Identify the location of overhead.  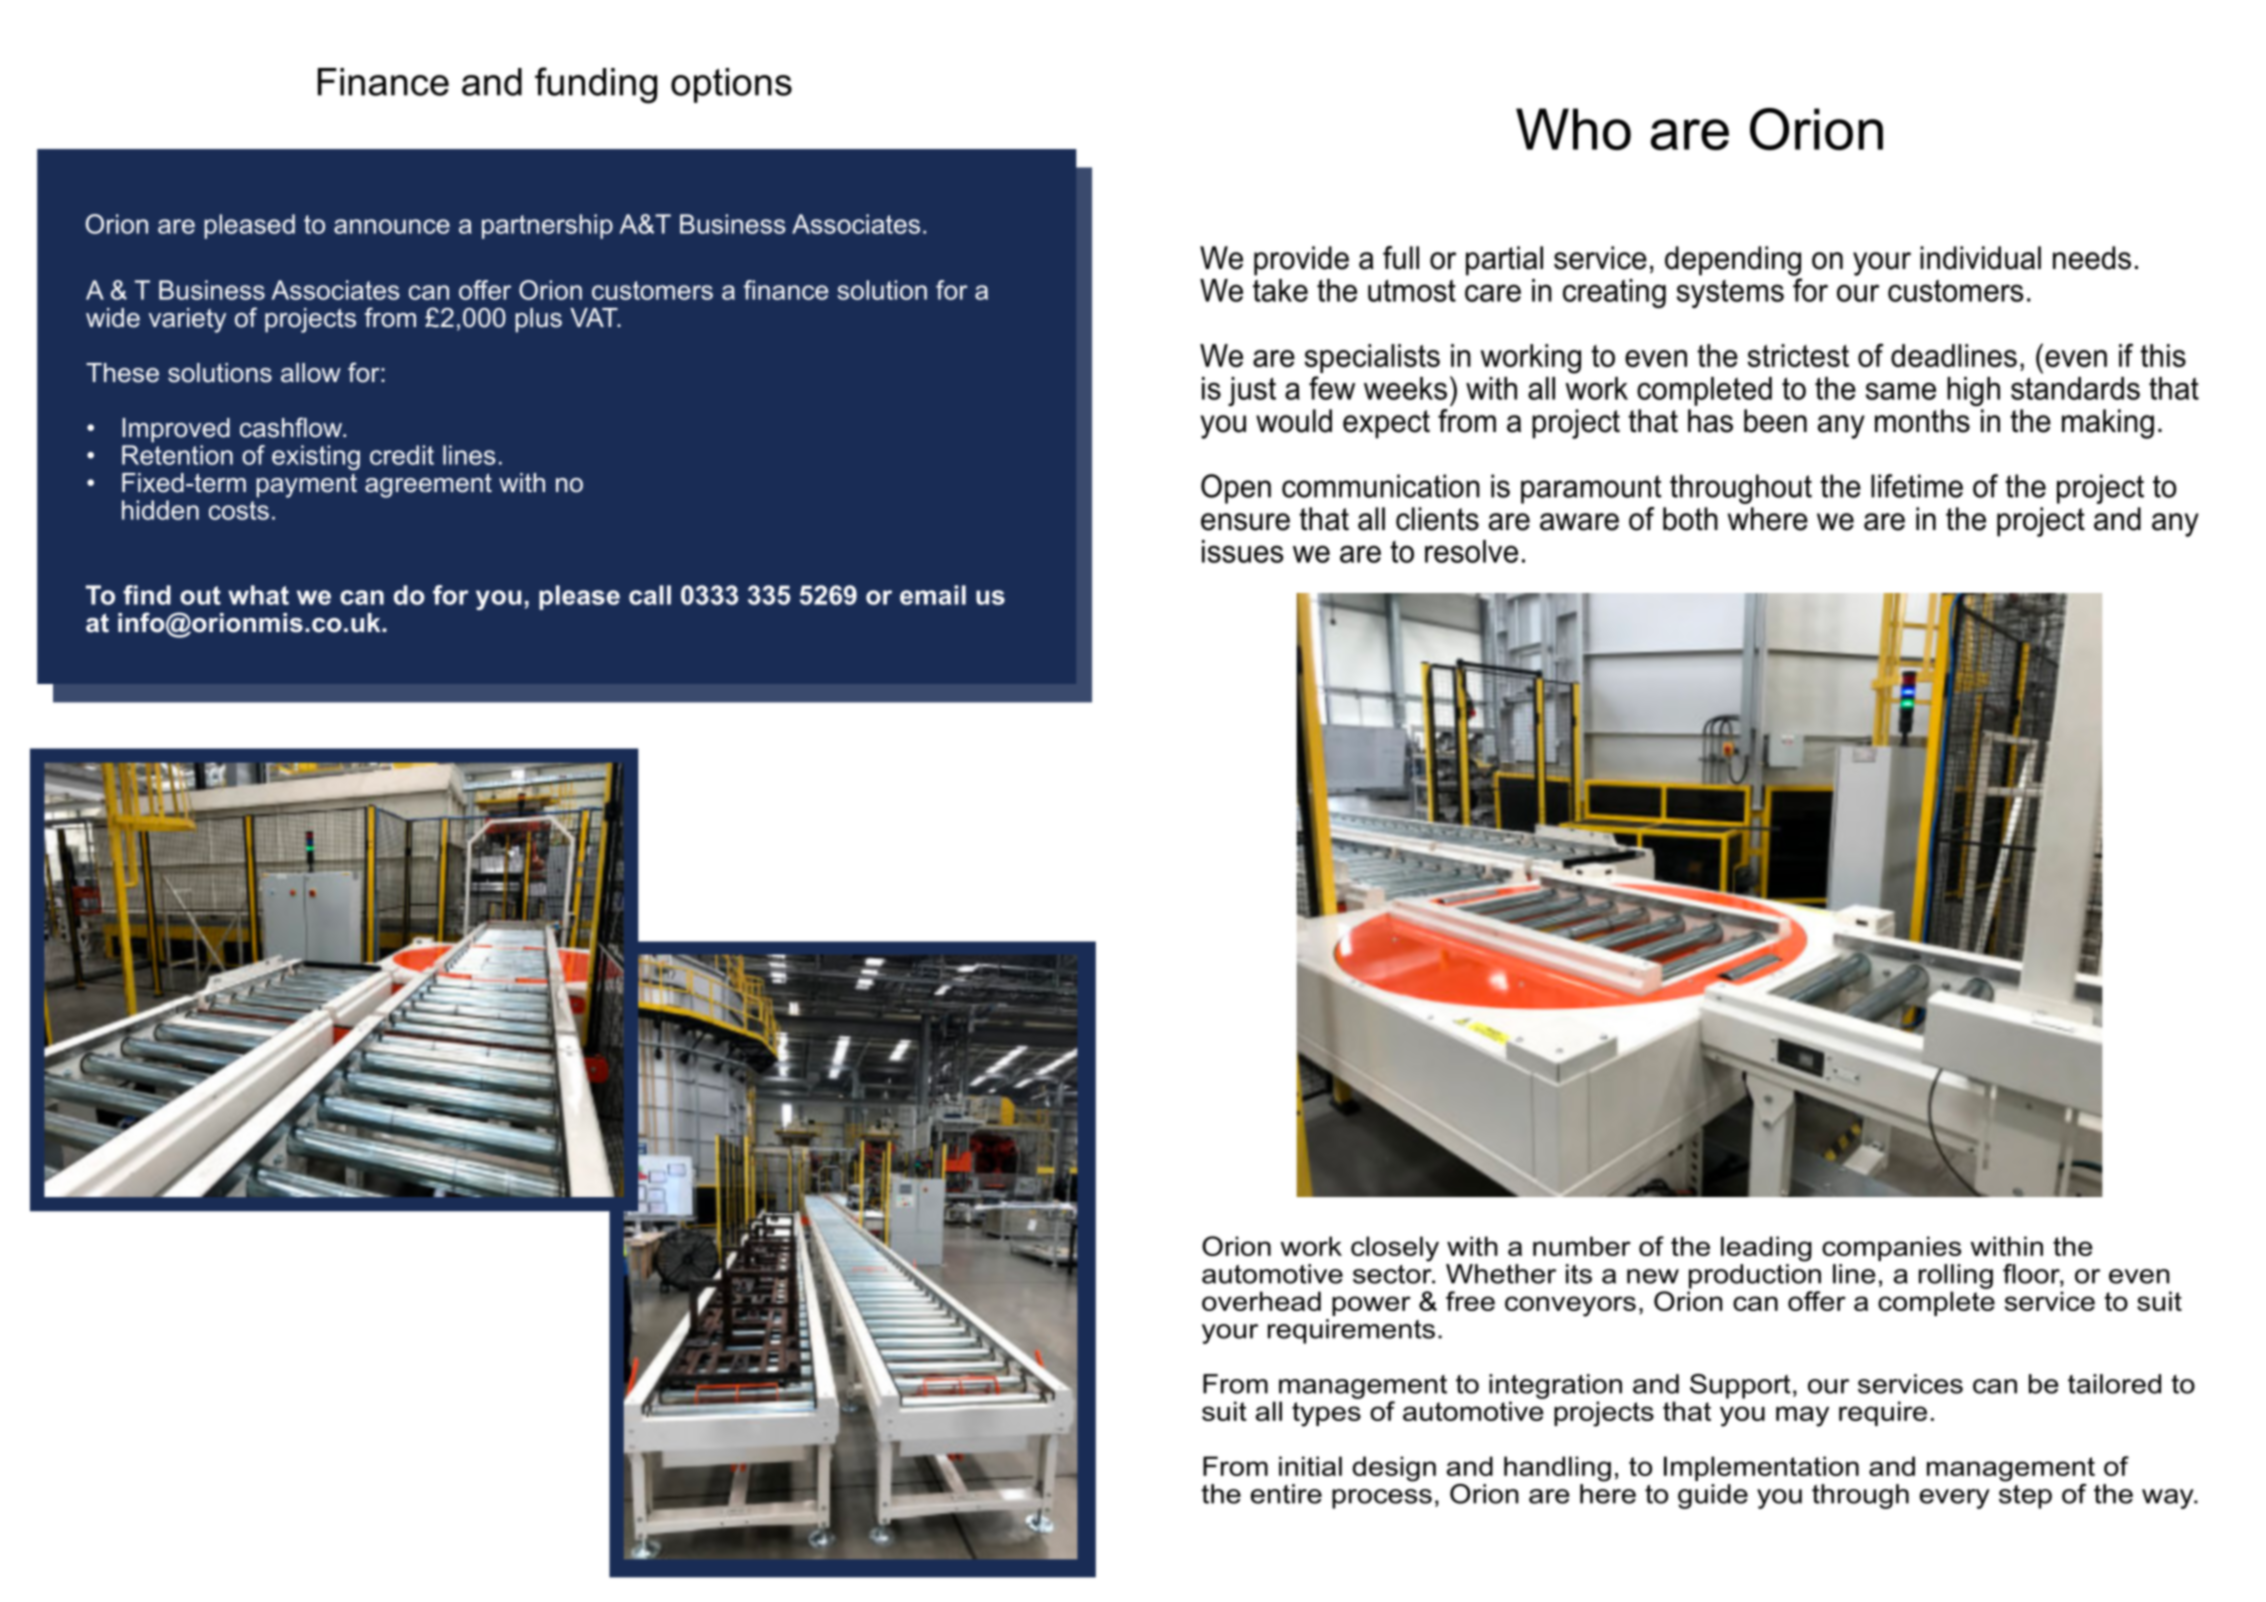
(1261, 1301).
